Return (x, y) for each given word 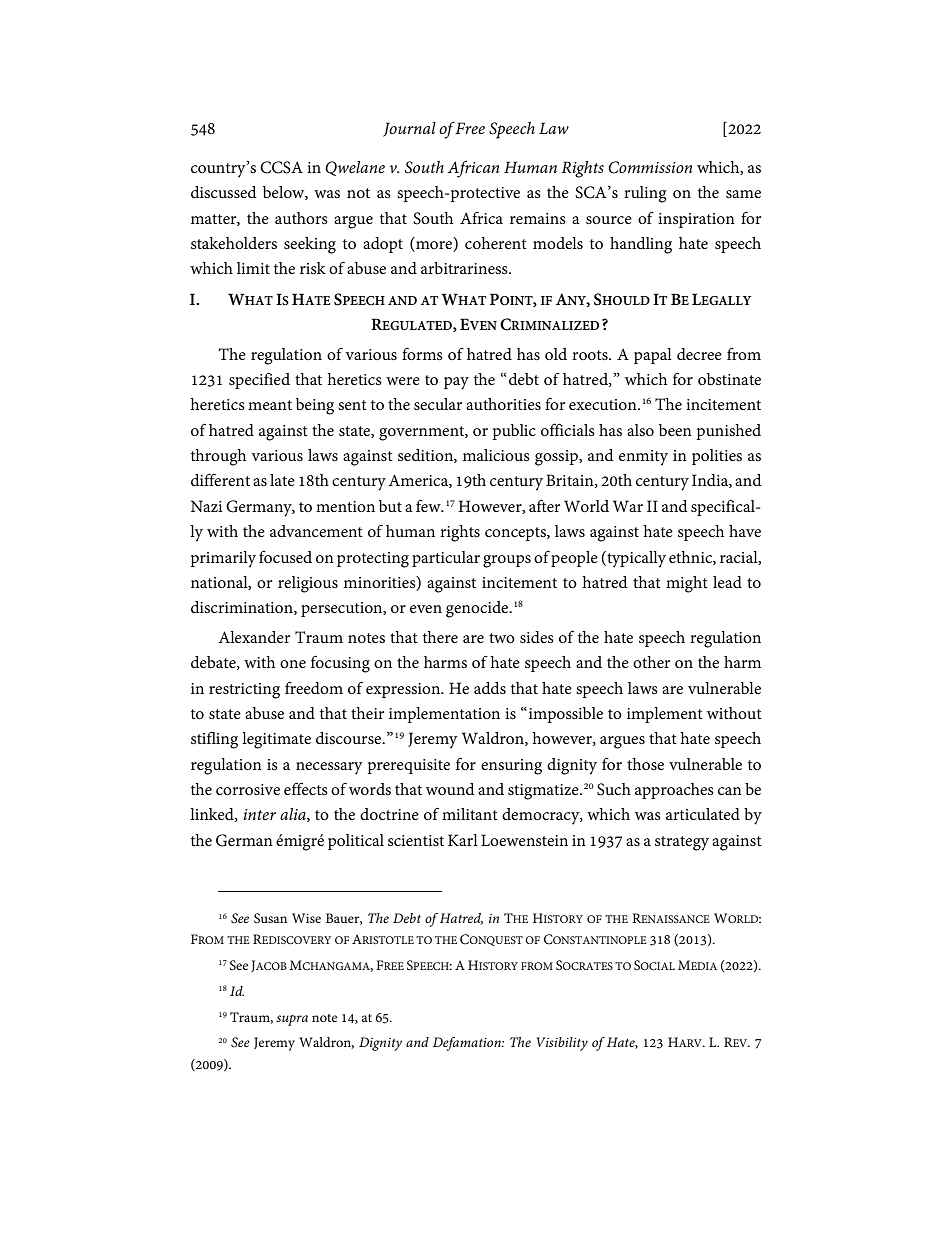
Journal (409, 129)
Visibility (562, 1044)
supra (292, 1020)
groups (507, 561)
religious (308, 584)
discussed (224, 192)
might (687, 584)
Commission (650, 167)
